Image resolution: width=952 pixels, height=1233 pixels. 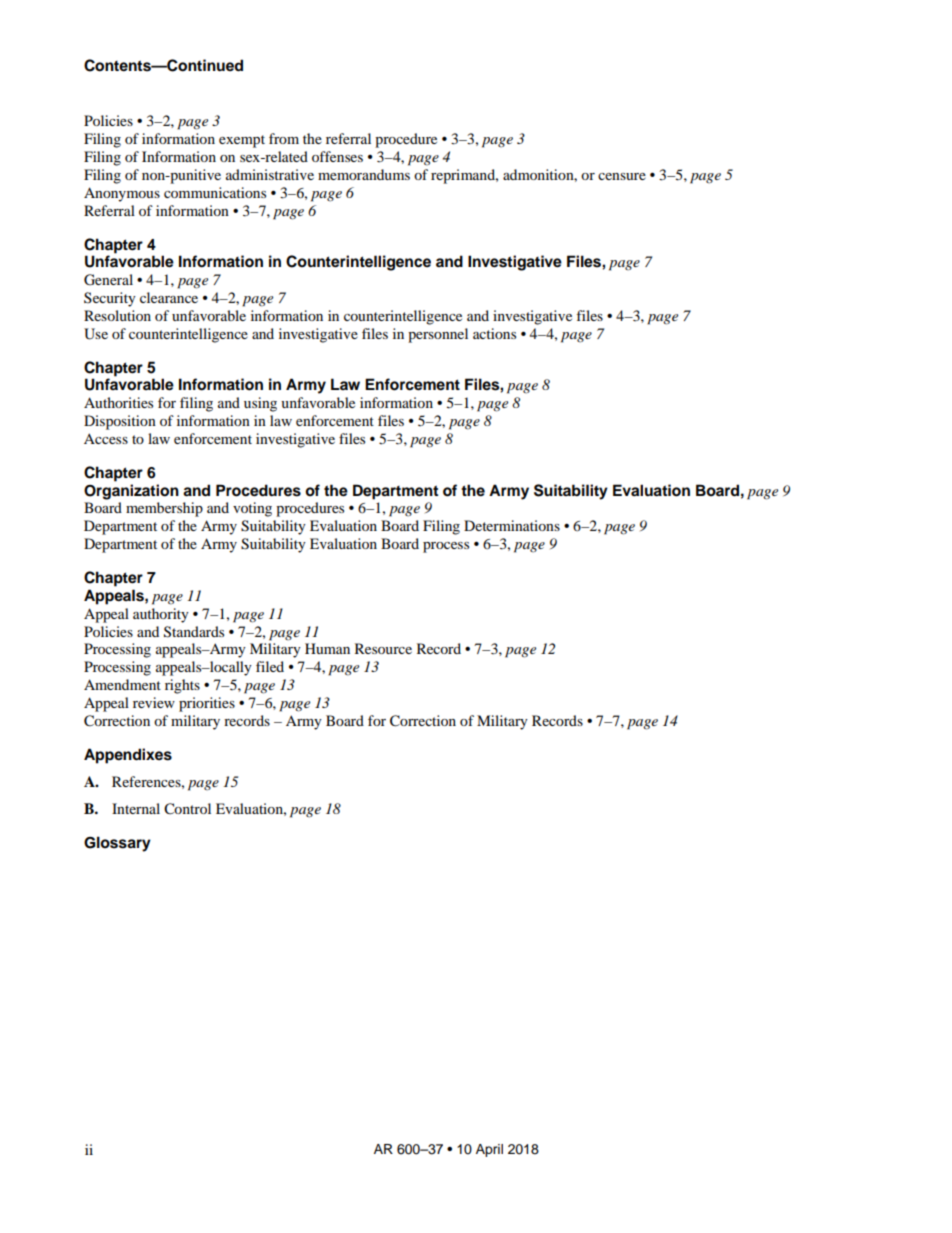 What do you see at coordinates (622, 176) in the screenshot?
I see `censure` at bounding box center [622, 176].
